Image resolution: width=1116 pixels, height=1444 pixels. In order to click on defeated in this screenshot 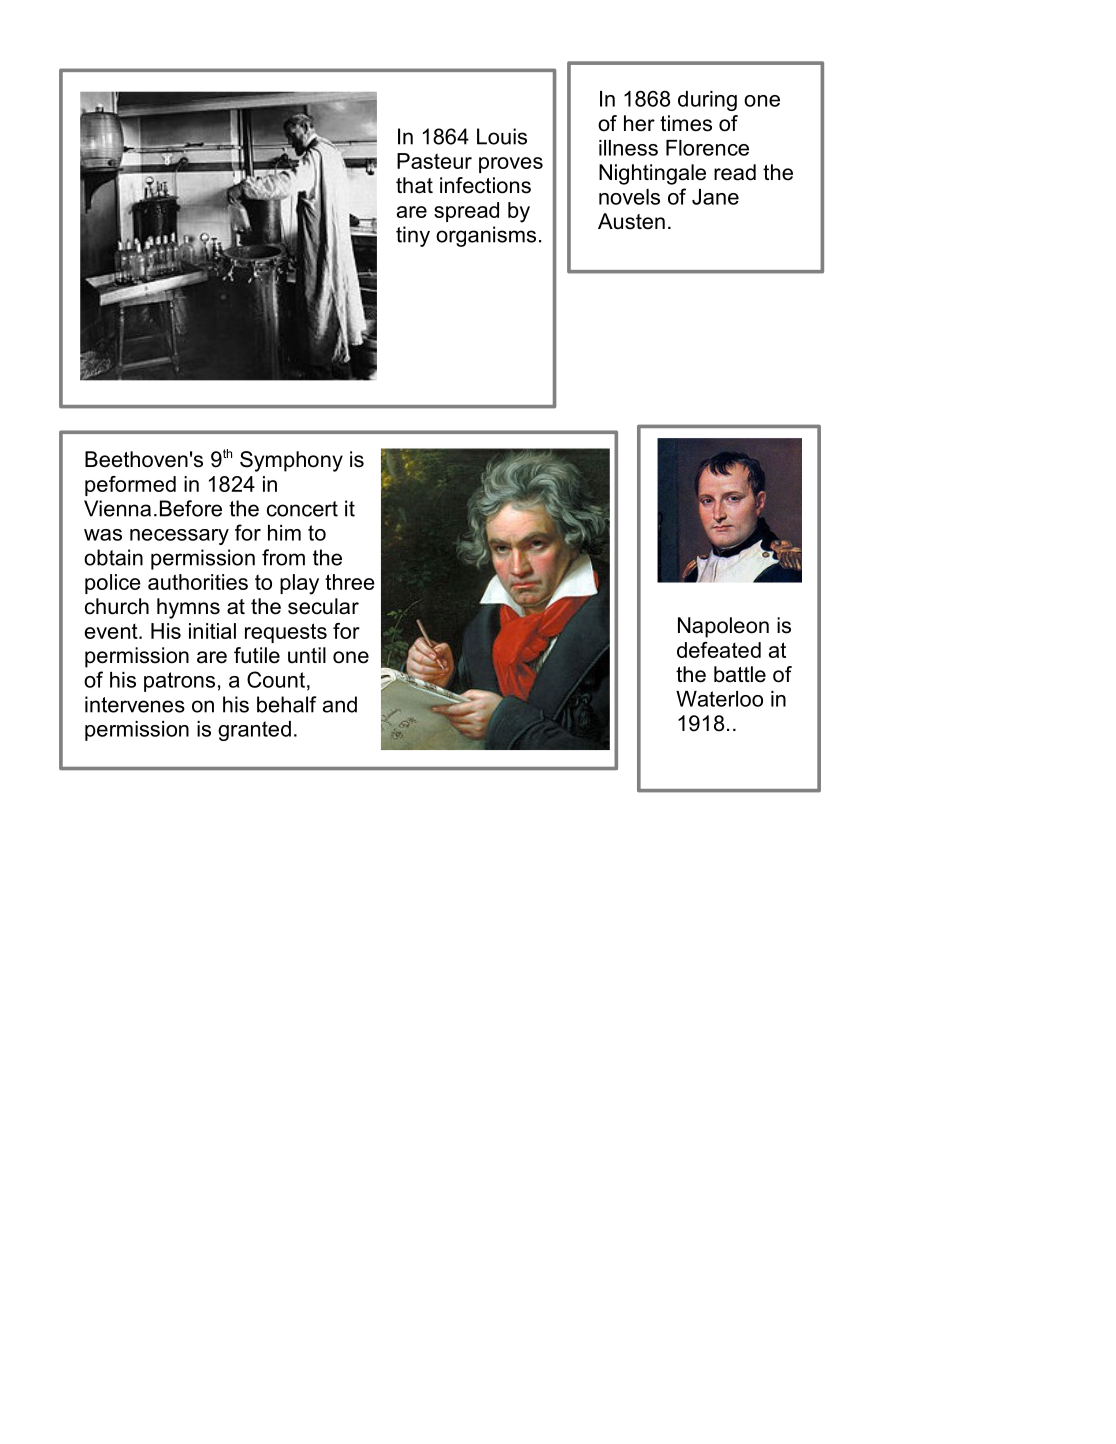, I will do `click(719, 650)`.
